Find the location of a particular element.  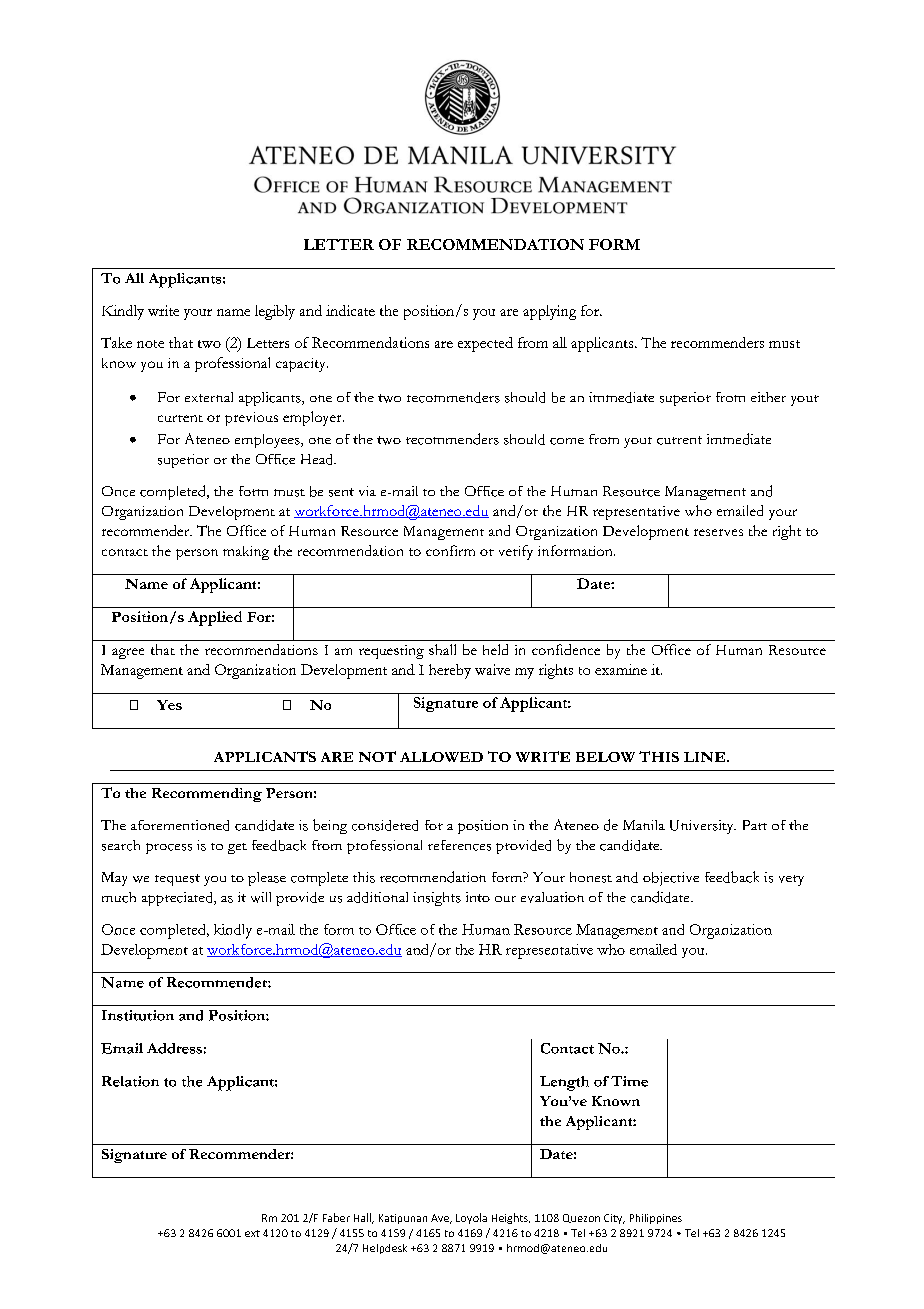

either is located at coordinates (768, 397).
